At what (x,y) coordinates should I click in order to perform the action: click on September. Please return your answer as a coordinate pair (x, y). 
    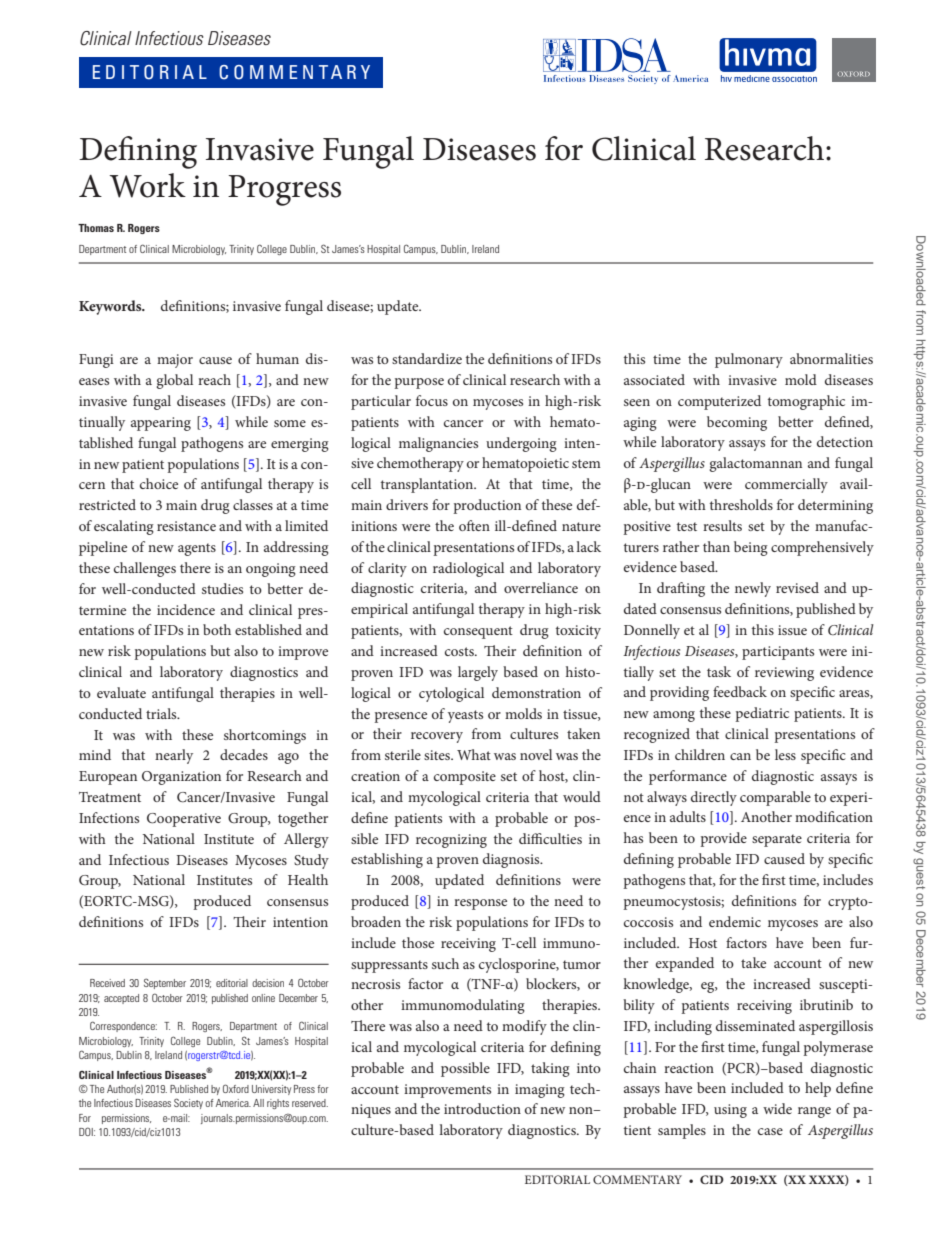
    Looking at the image, I should click on (165, 983).
